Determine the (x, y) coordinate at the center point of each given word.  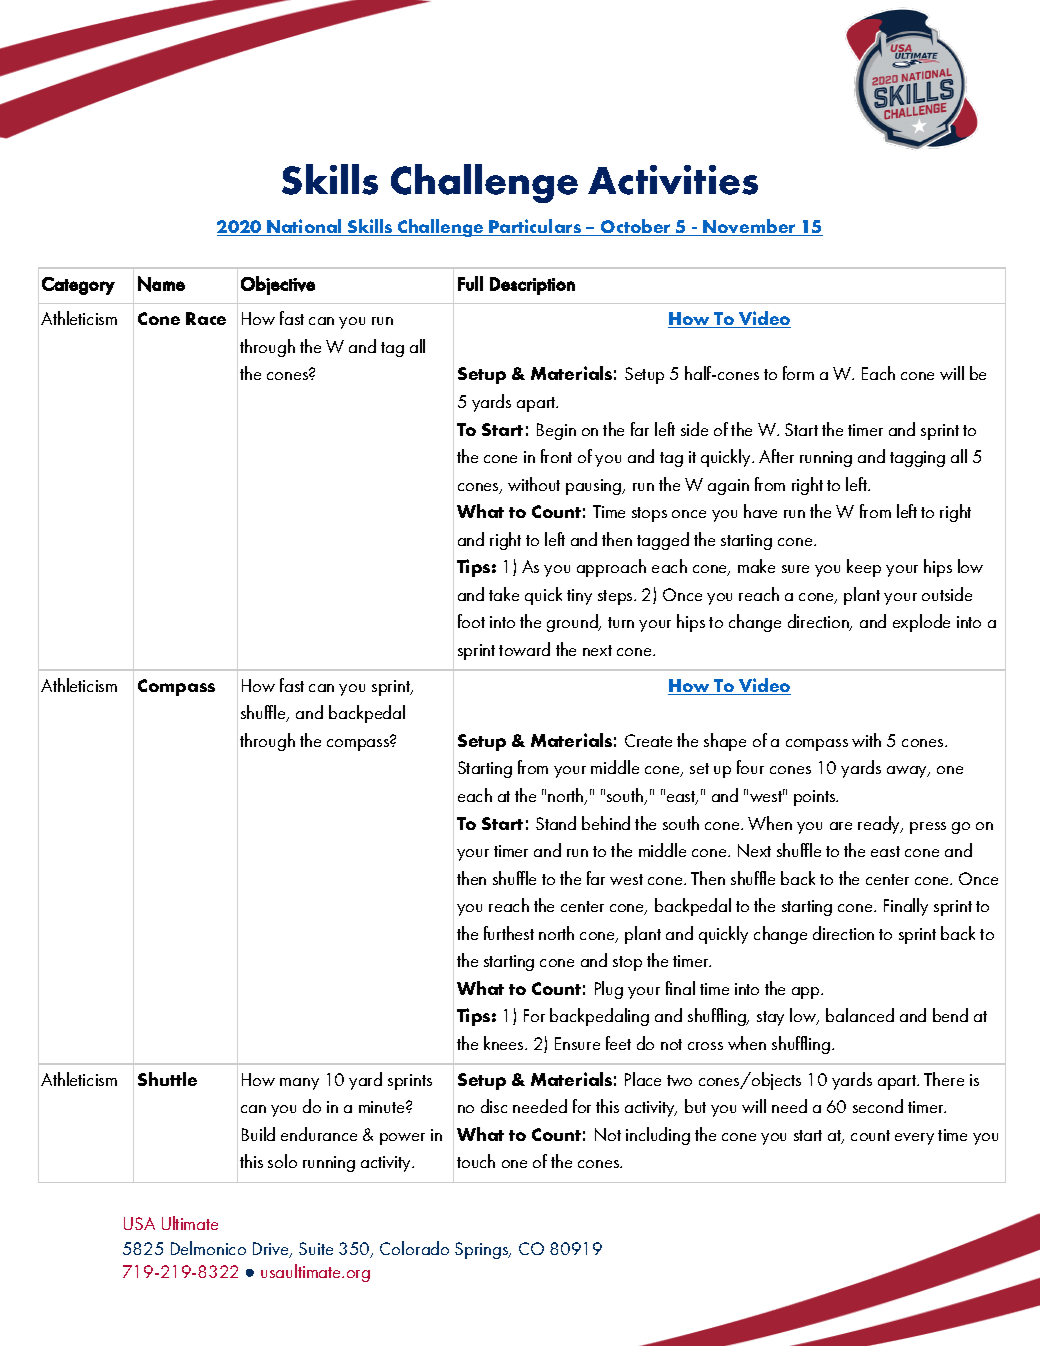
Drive (272, 1250)
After (776, 456)
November (749, 227)
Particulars (535, 227)
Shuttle (167, 1079)
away (908, 772)
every (914, 1139)
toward (524, 649)
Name (161, 284)
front (556, 456)
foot (471, 621)
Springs (483, 1250)
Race (206, 318)
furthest (509, 933)
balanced (860, 1015)
